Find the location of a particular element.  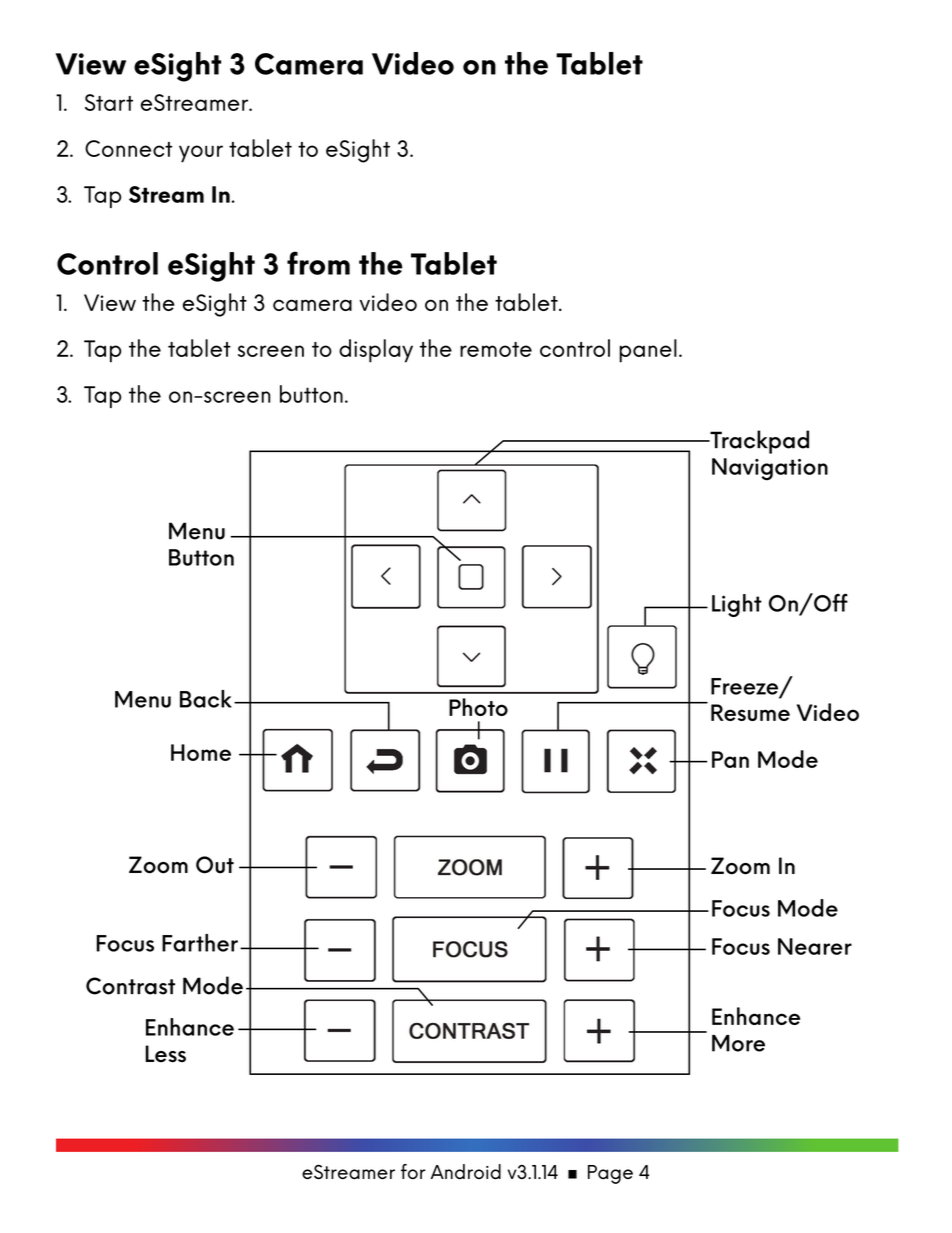

Photo is located at coordinates (478, 707).
